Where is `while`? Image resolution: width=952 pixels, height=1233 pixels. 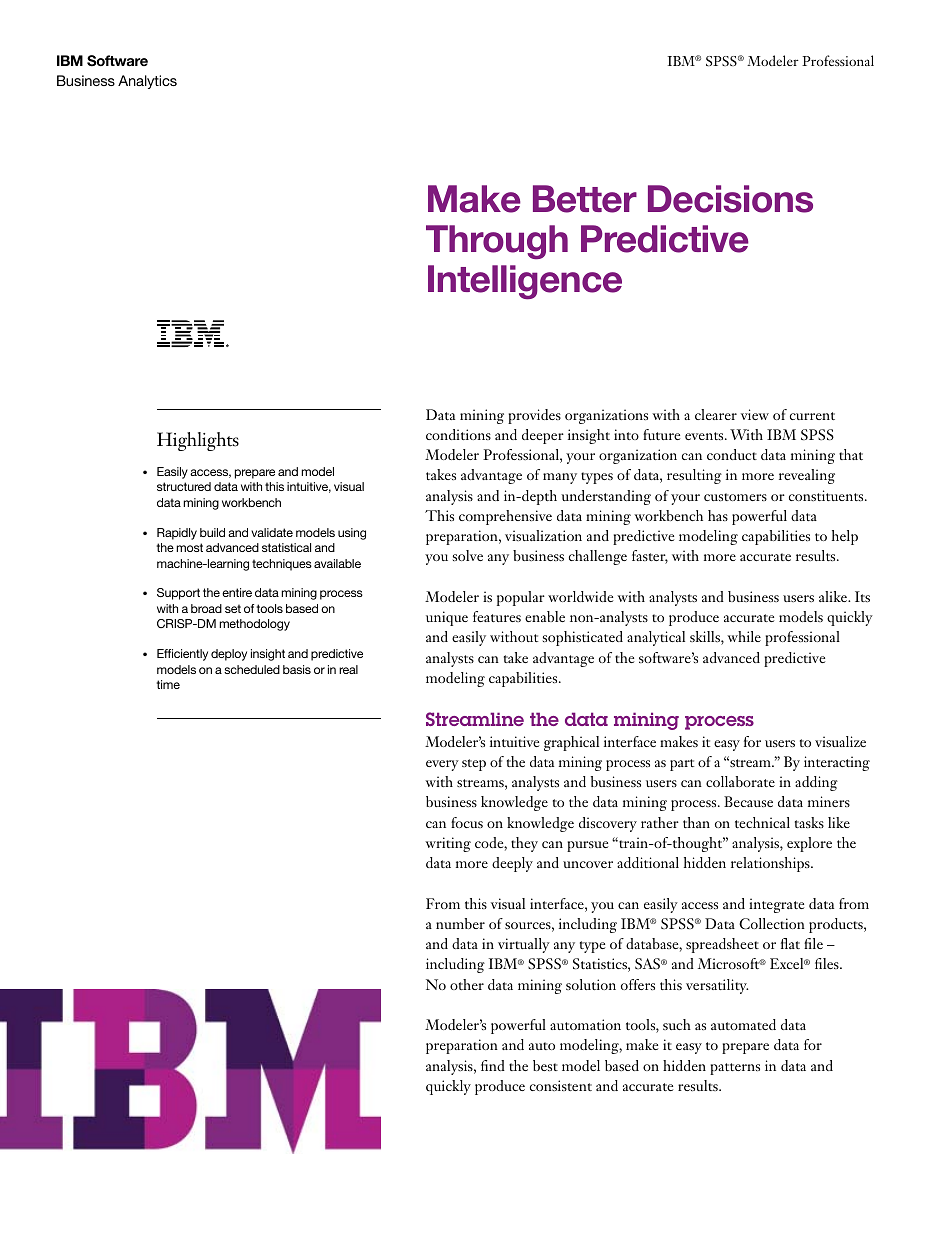
while is located at coordinates (744, 636).
